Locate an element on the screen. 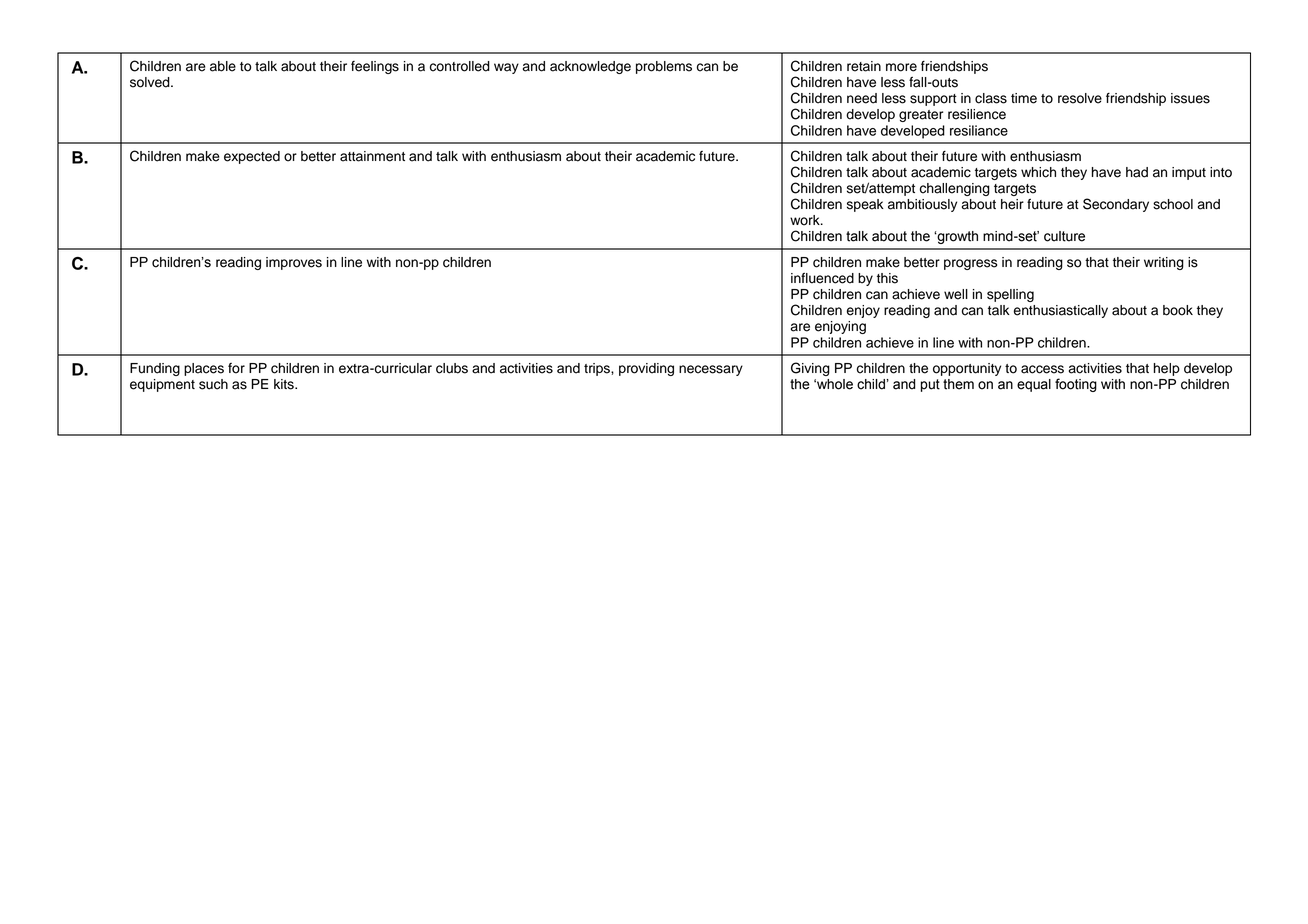 This screenshot has width=1308, height=924. problems is located at coordinates (664, 67).
